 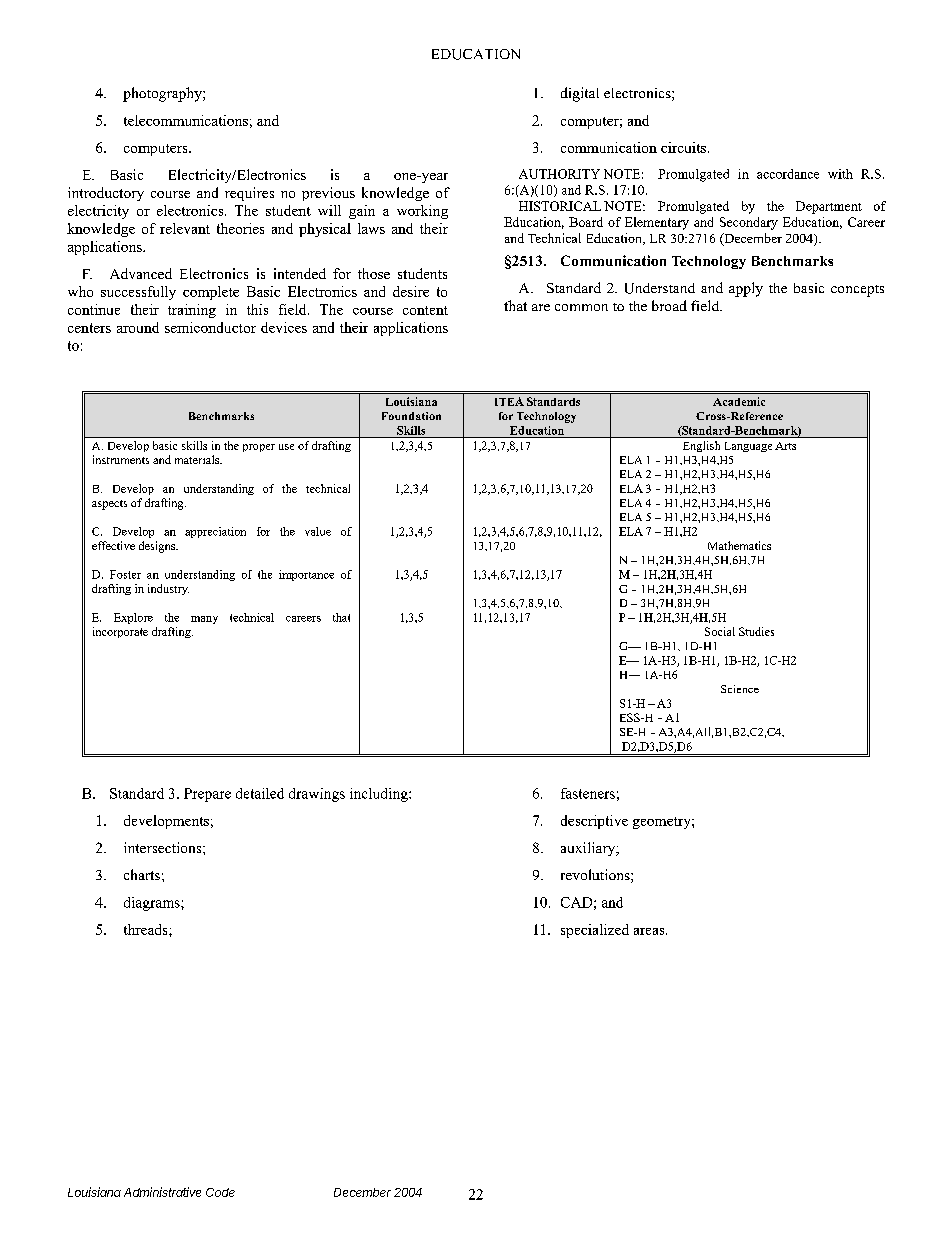 I want to click on Foundation, so click(x=411, y=416).
